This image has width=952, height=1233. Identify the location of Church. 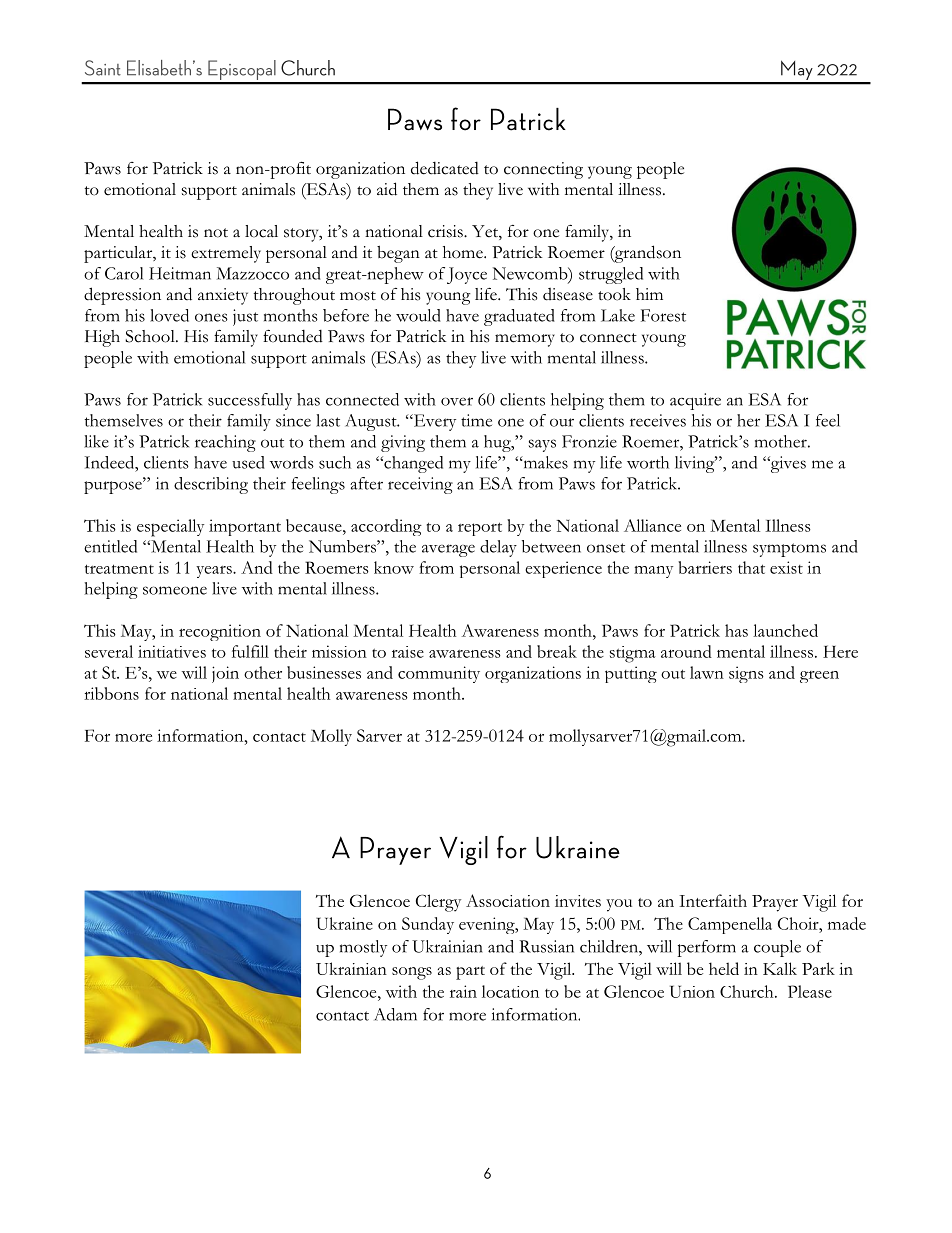
(748, 991).
